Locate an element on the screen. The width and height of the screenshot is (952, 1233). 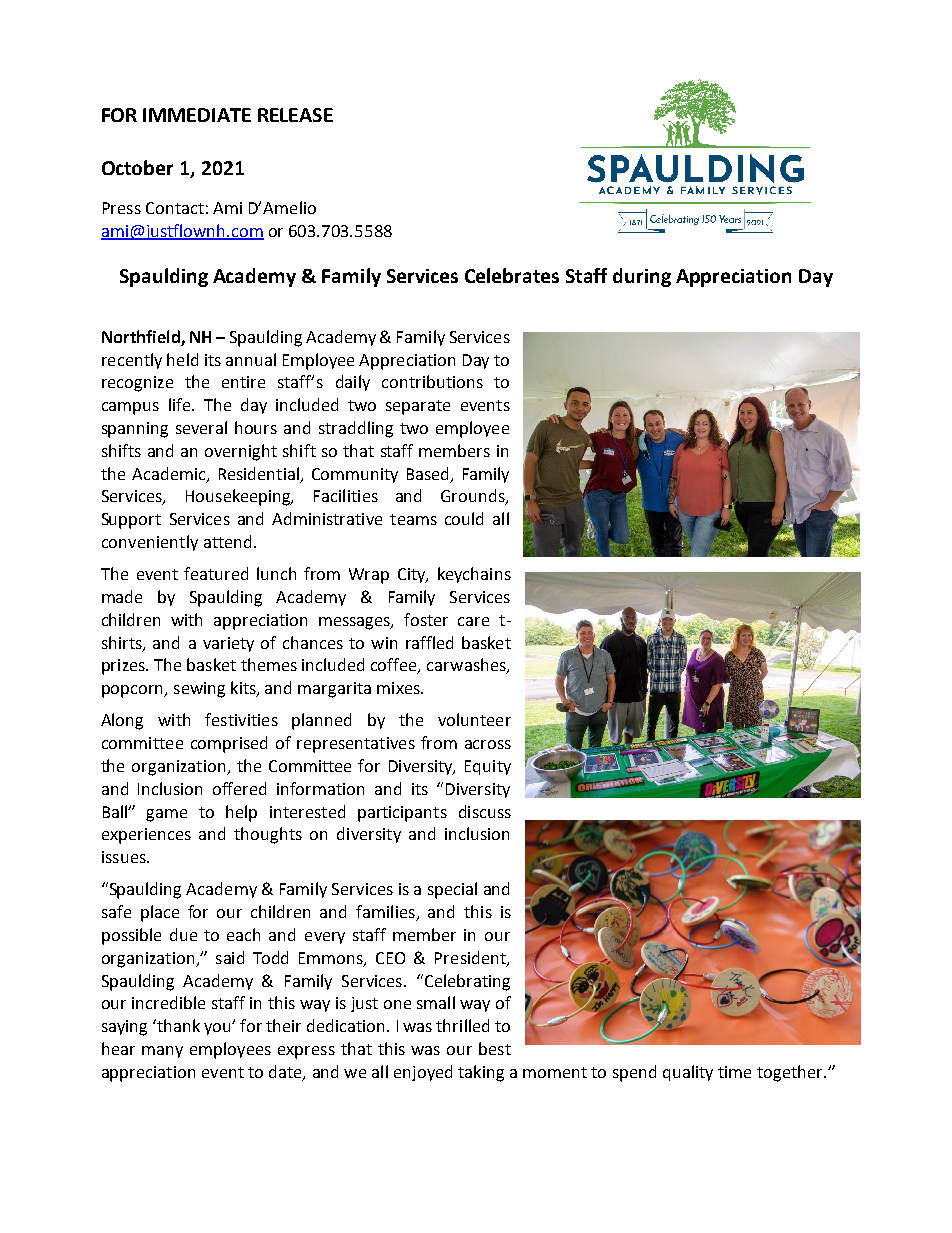
Celebrates is located at coordinates (512, 275).
